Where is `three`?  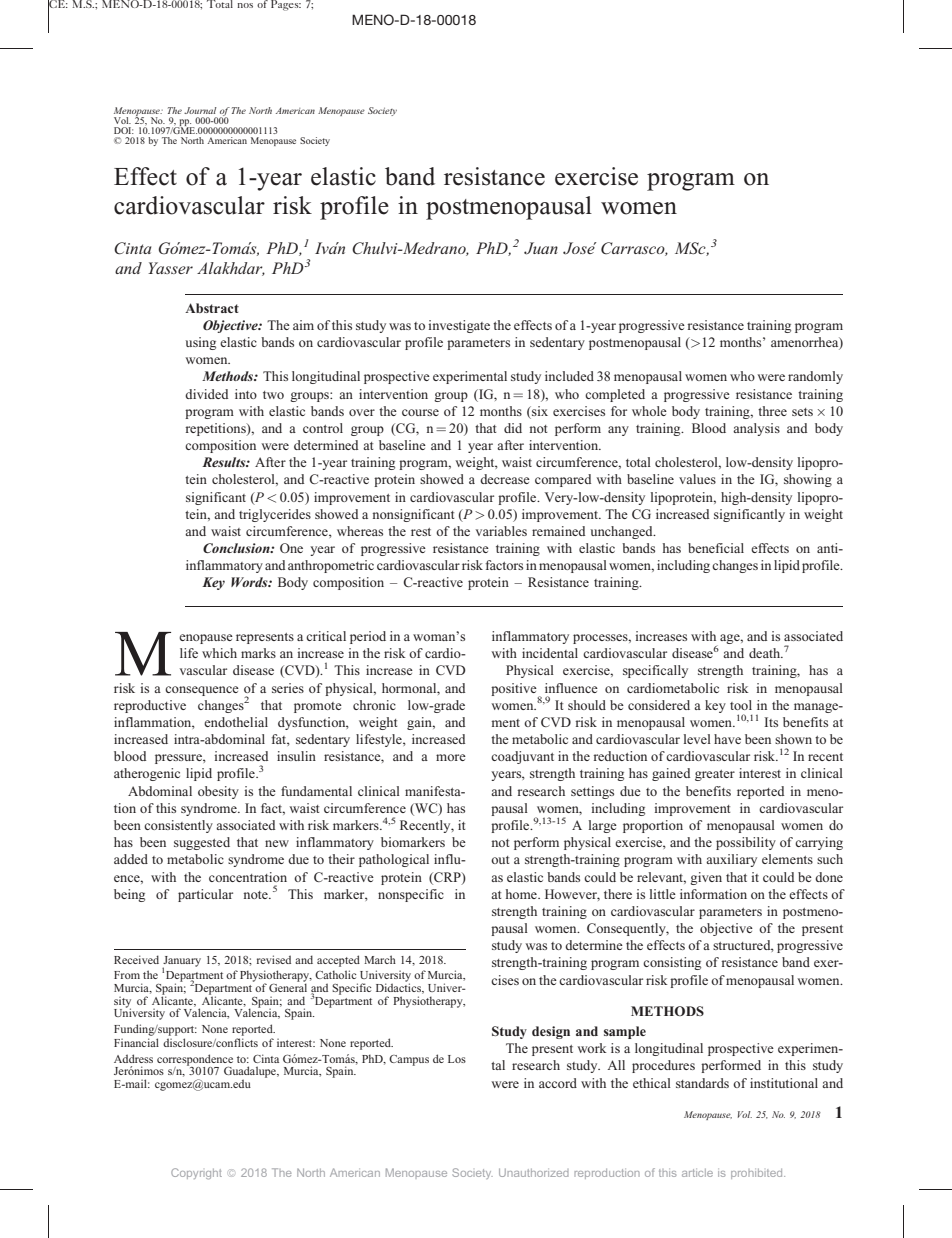
three is located at coordinates (772, 411).
